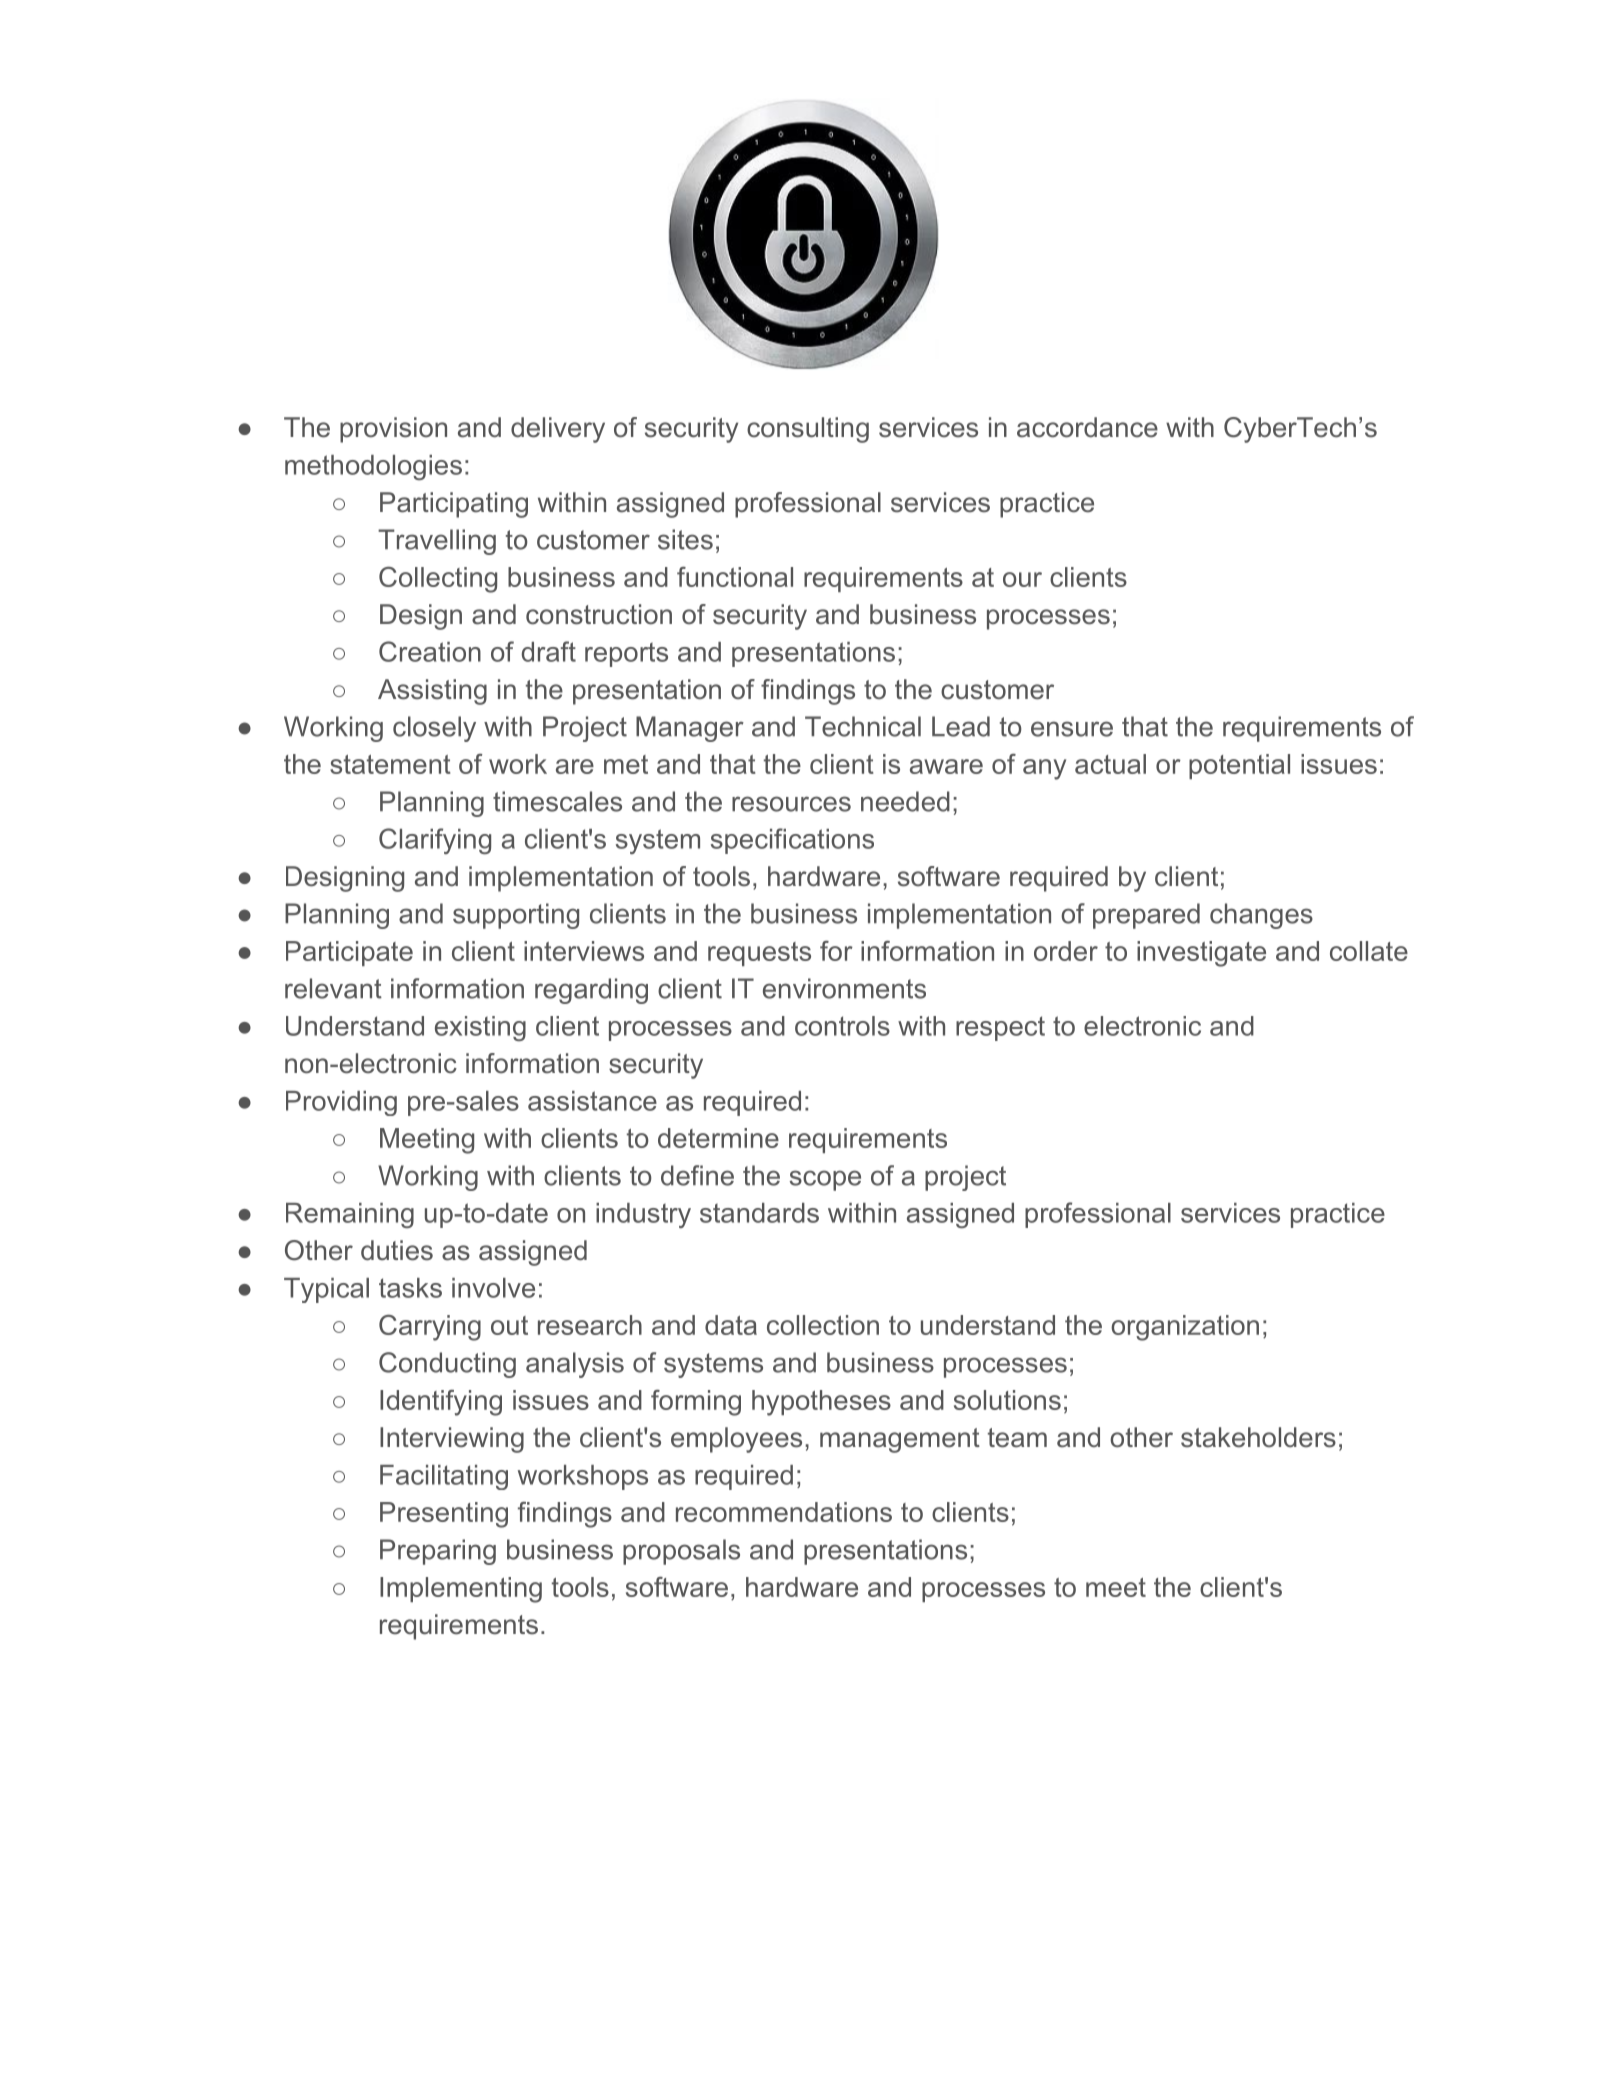  What do you see at coordinates (1201, 954) in the screenshot?
I see `investigate` at bounding box center [1201, 954].
